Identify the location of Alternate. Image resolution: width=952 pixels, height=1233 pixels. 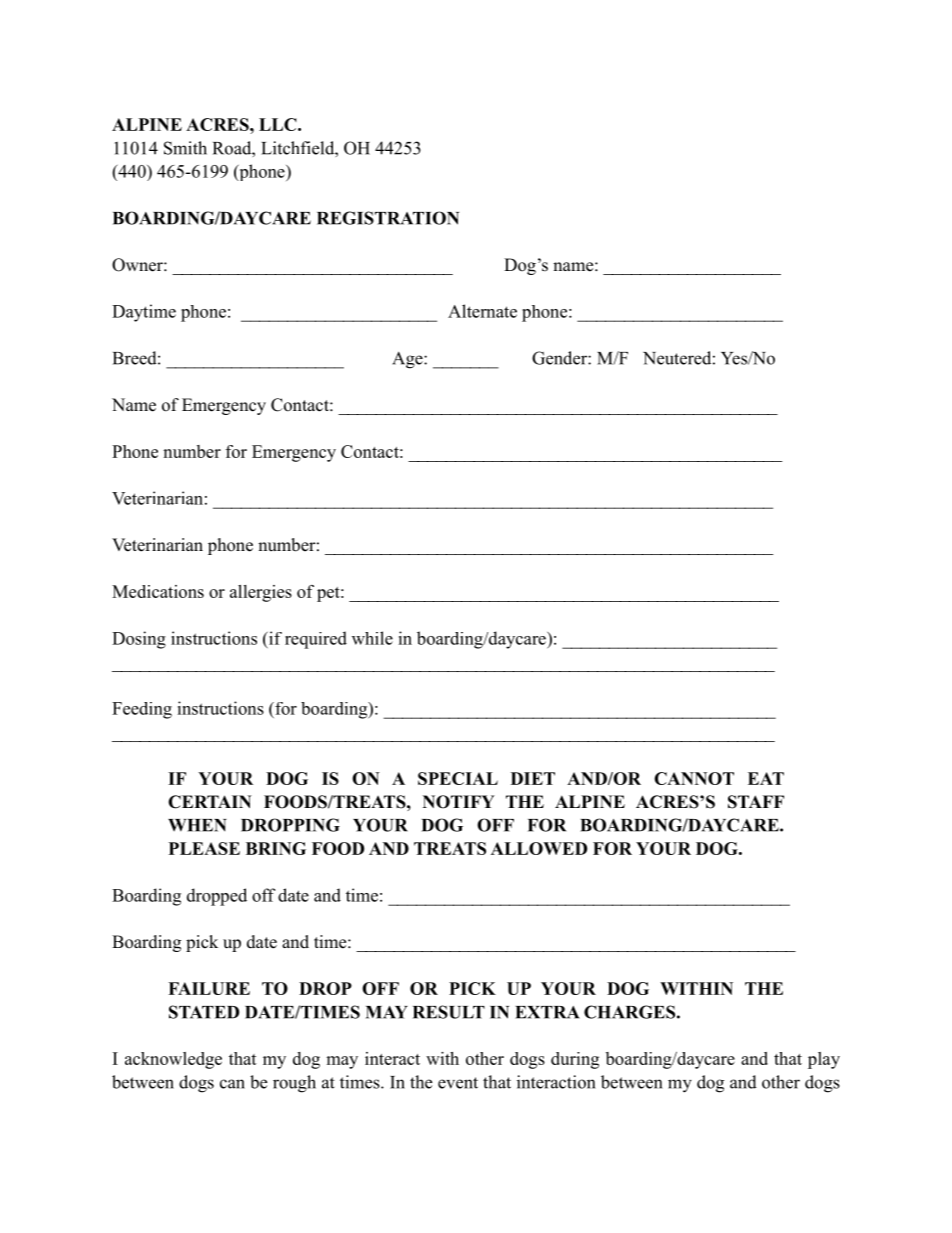
(482, 311).
